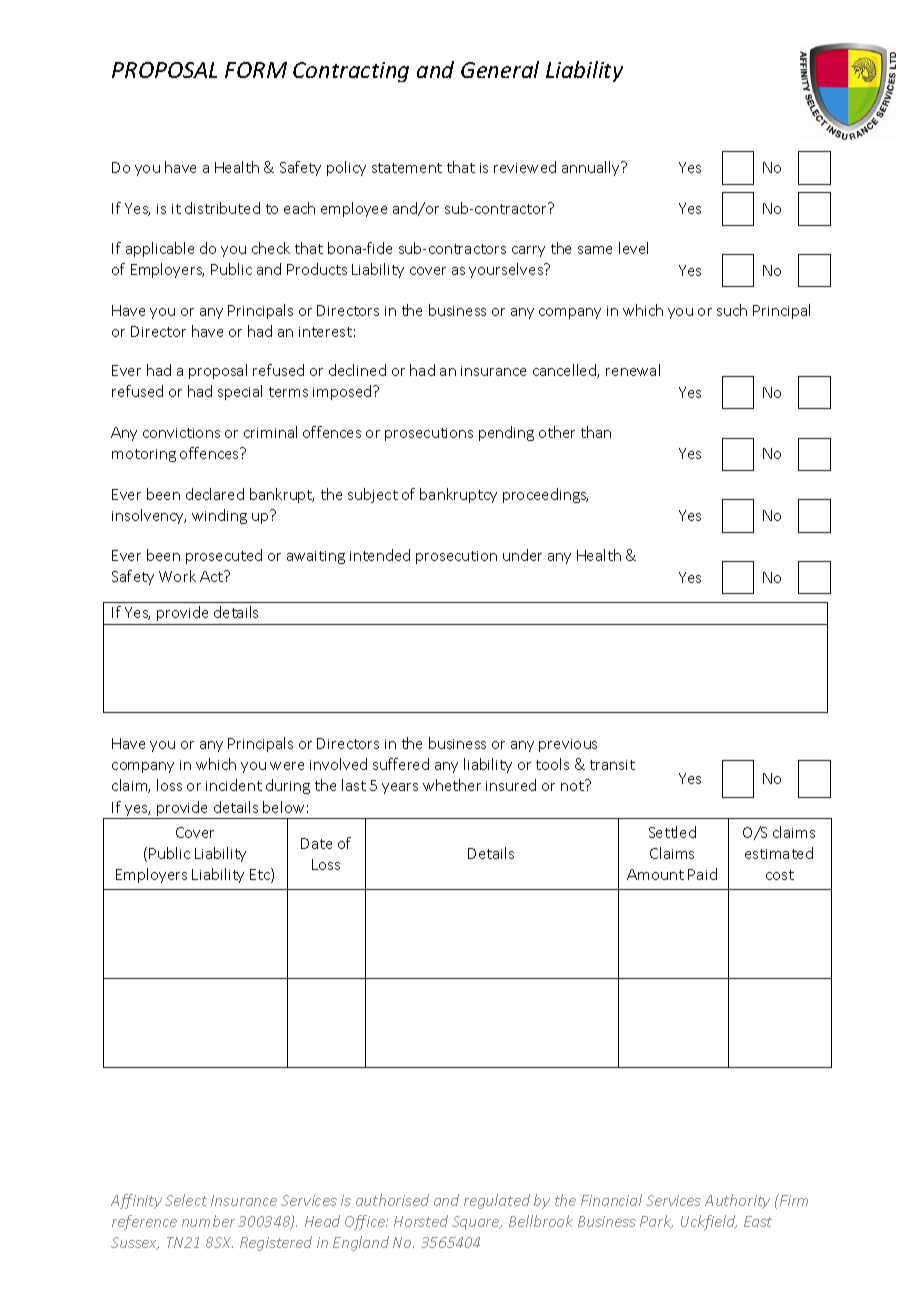 The image size is (924, 1308). I want to click on annually, so click(592, 168).
